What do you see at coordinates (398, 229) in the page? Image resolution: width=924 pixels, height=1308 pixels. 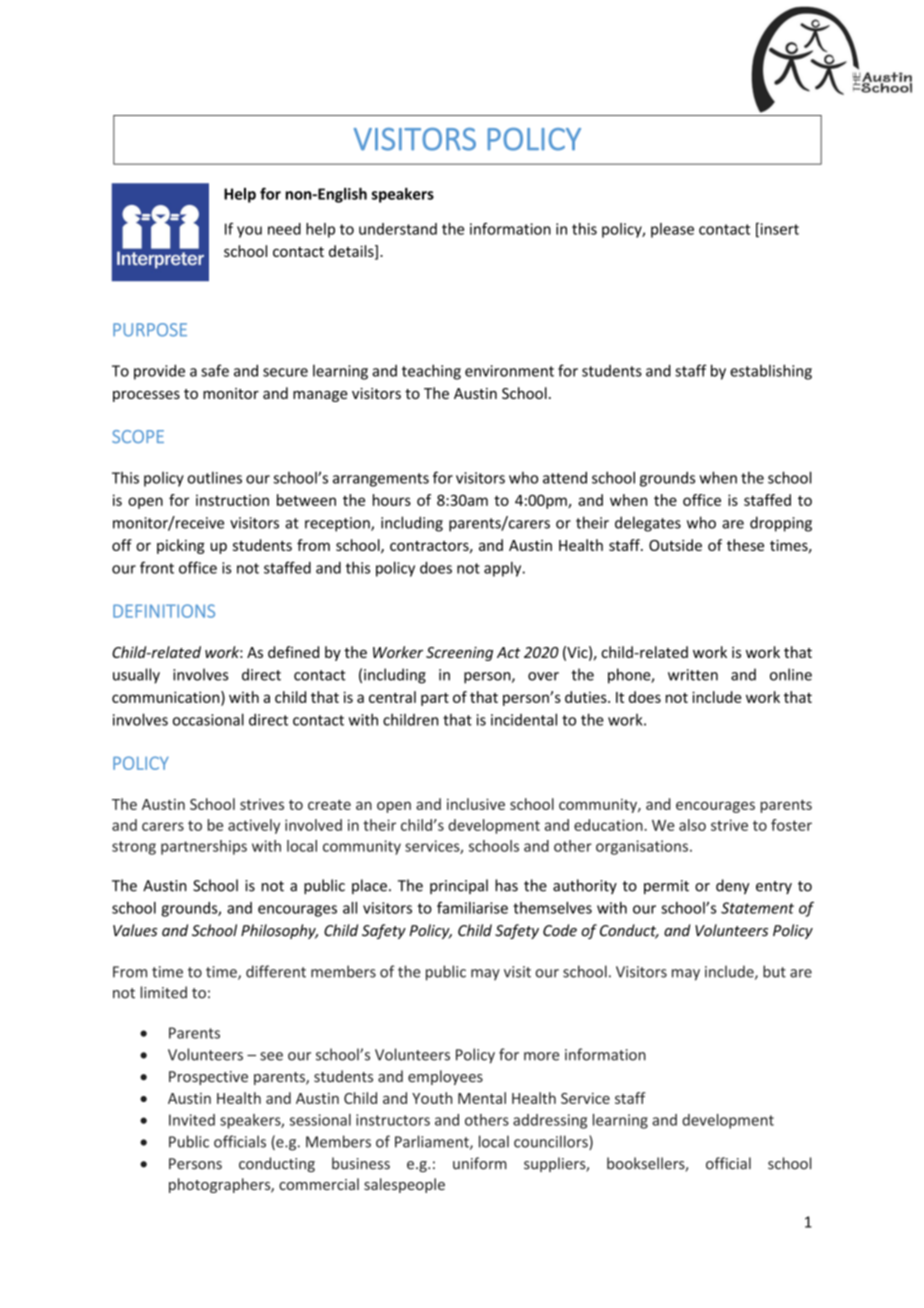 I see `understand` at bounding box center [398, 229].
